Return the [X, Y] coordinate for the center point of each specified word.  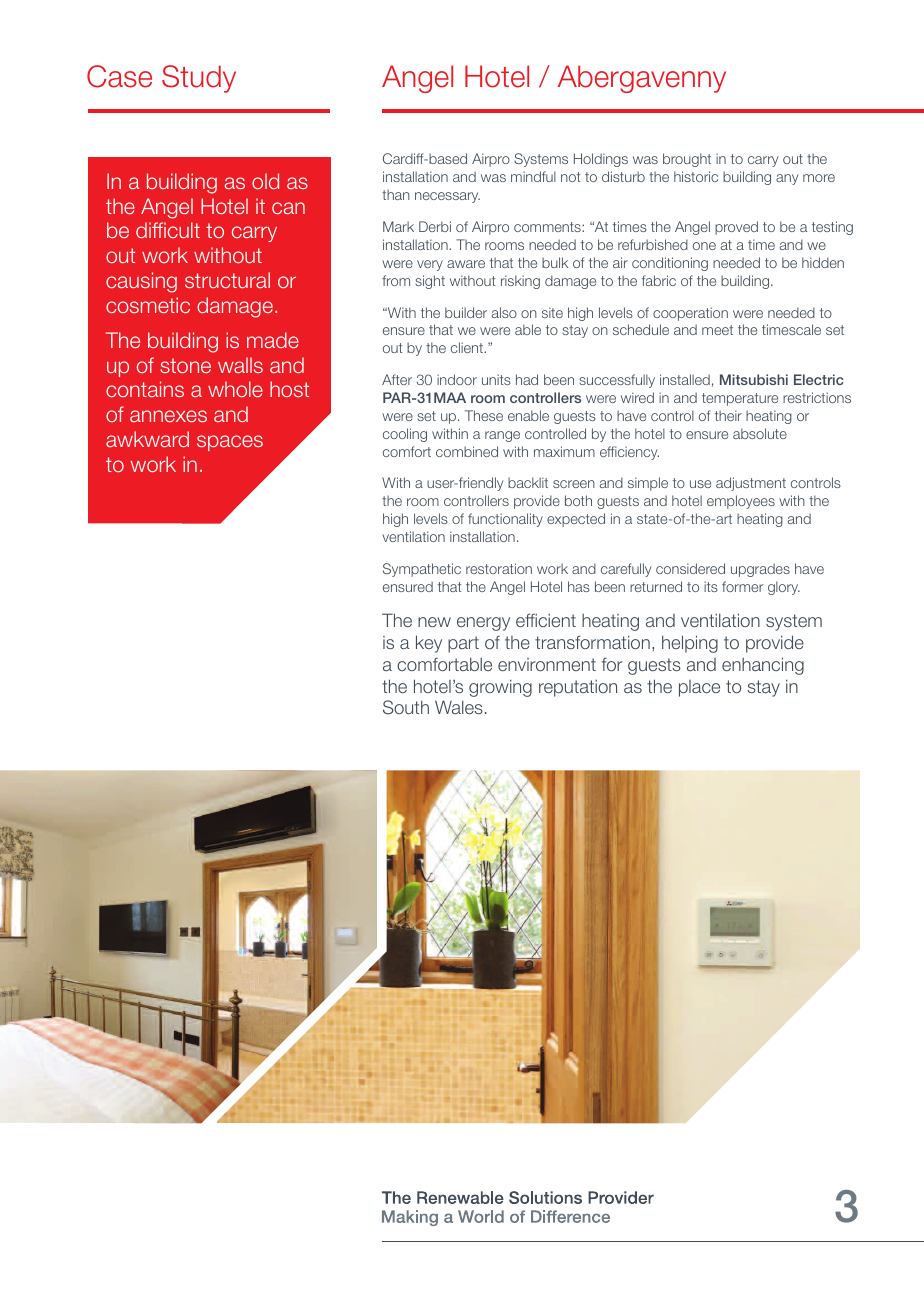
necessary [447, 197]
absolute [760, 433]
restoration [499, 568]
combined [467, 451]
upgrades [760, 570]
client [468, 347]
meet [717, 330]
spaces [230, 443]
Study [199, 79]
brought [687, 160]
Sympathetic [422, 570]
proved [736, 228]
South [406, 707]
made [273, 340]
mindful [533, 176]
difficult [168, 230]
